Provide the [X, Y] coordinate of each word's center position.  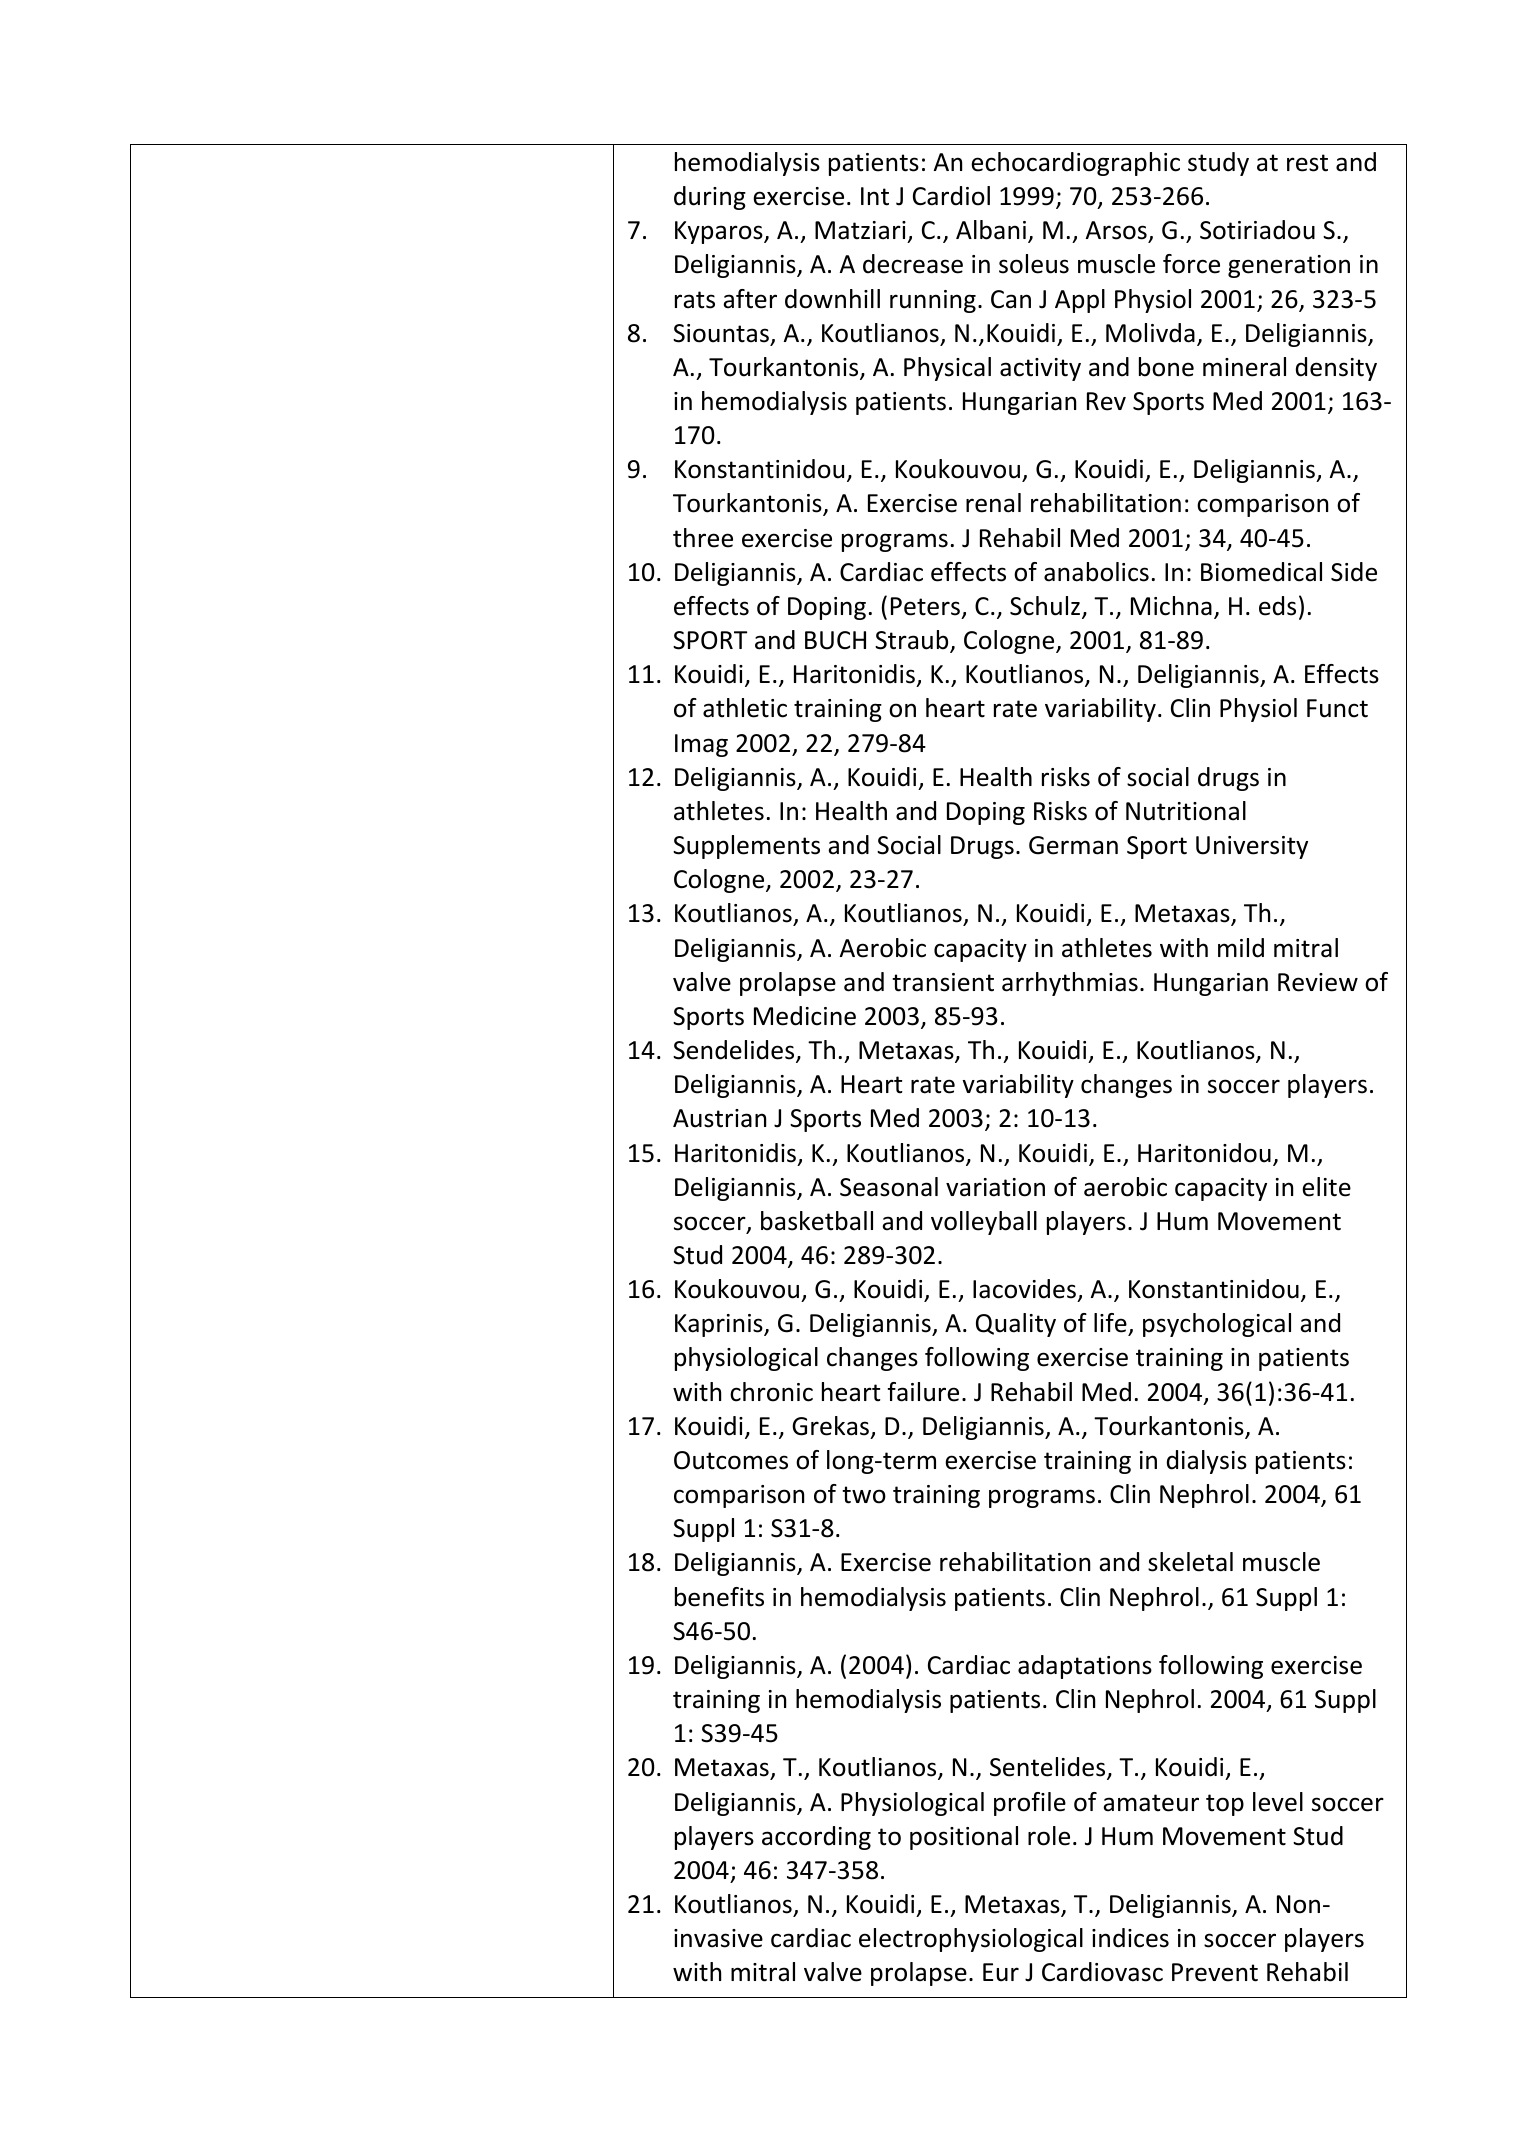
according [816, 1838]
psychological [1217, 1325]
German [1073, 845]
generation [1289, 266]
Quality [1016, 1325]
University [1252, 847]
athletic [745, 708]
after [750, 299]
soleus [1034, 264]
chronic [771, 1392]
